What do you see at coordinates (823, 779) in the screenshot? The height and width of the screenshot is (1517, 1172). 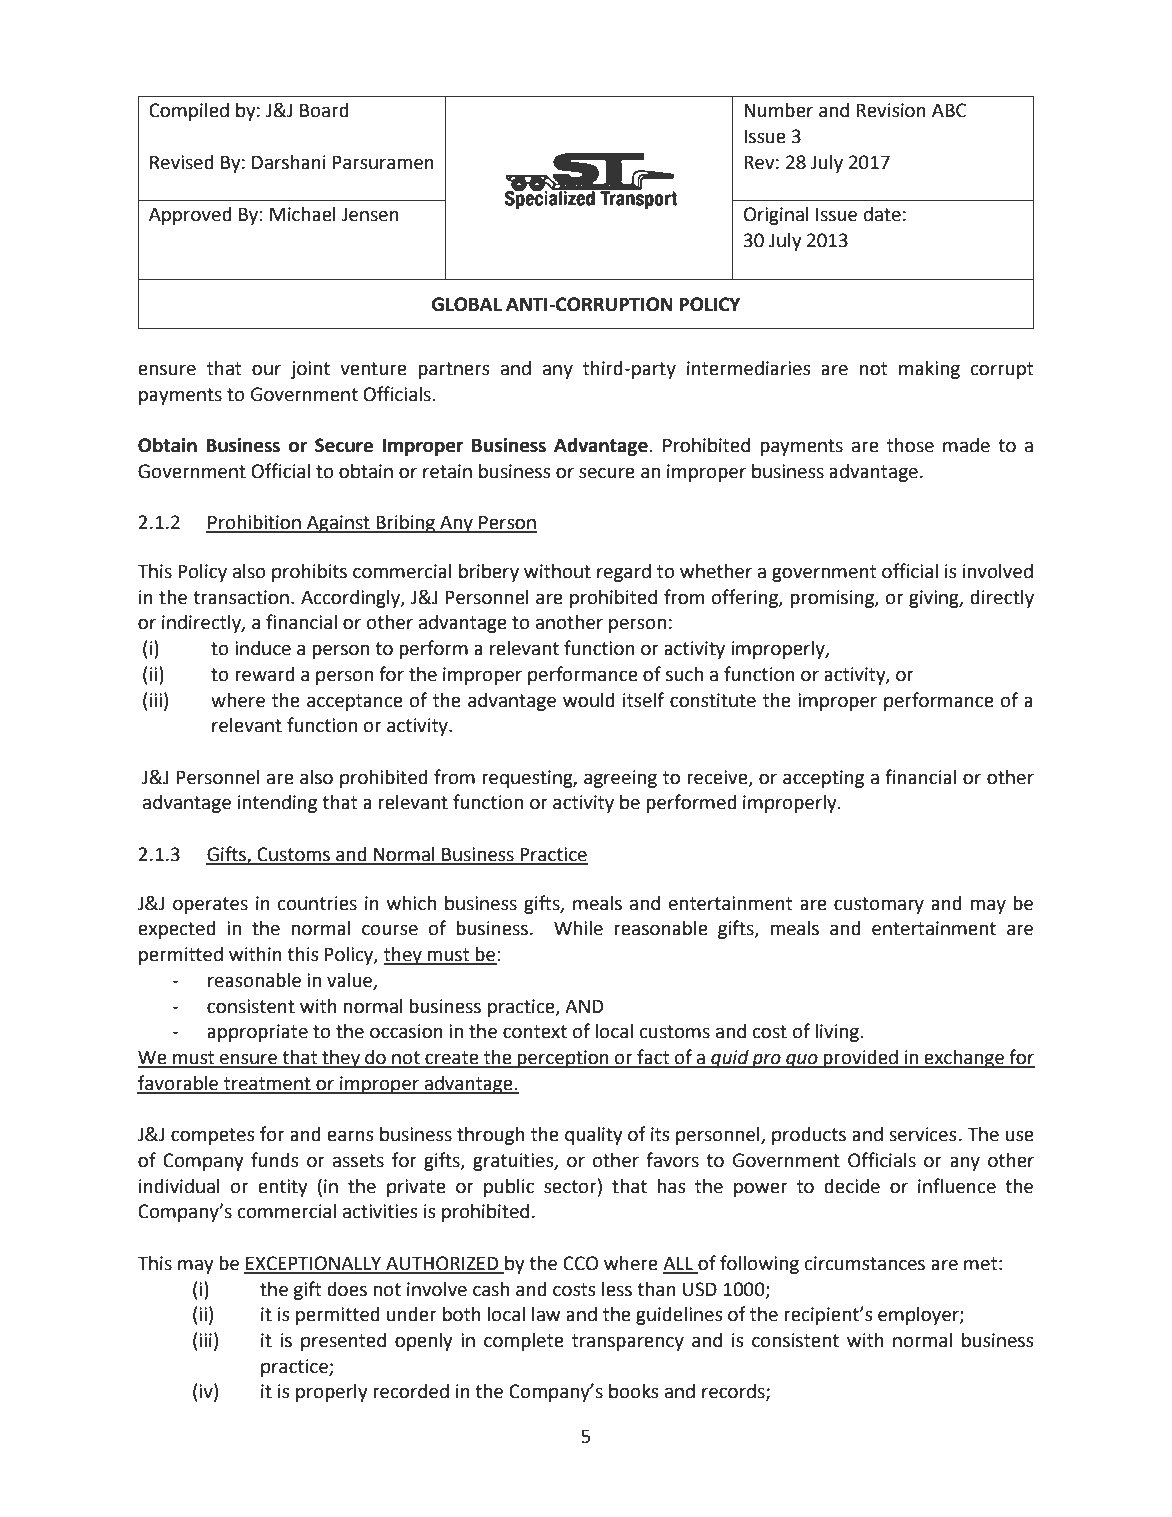 I see `accepting` at bounding box center [823, 779].
